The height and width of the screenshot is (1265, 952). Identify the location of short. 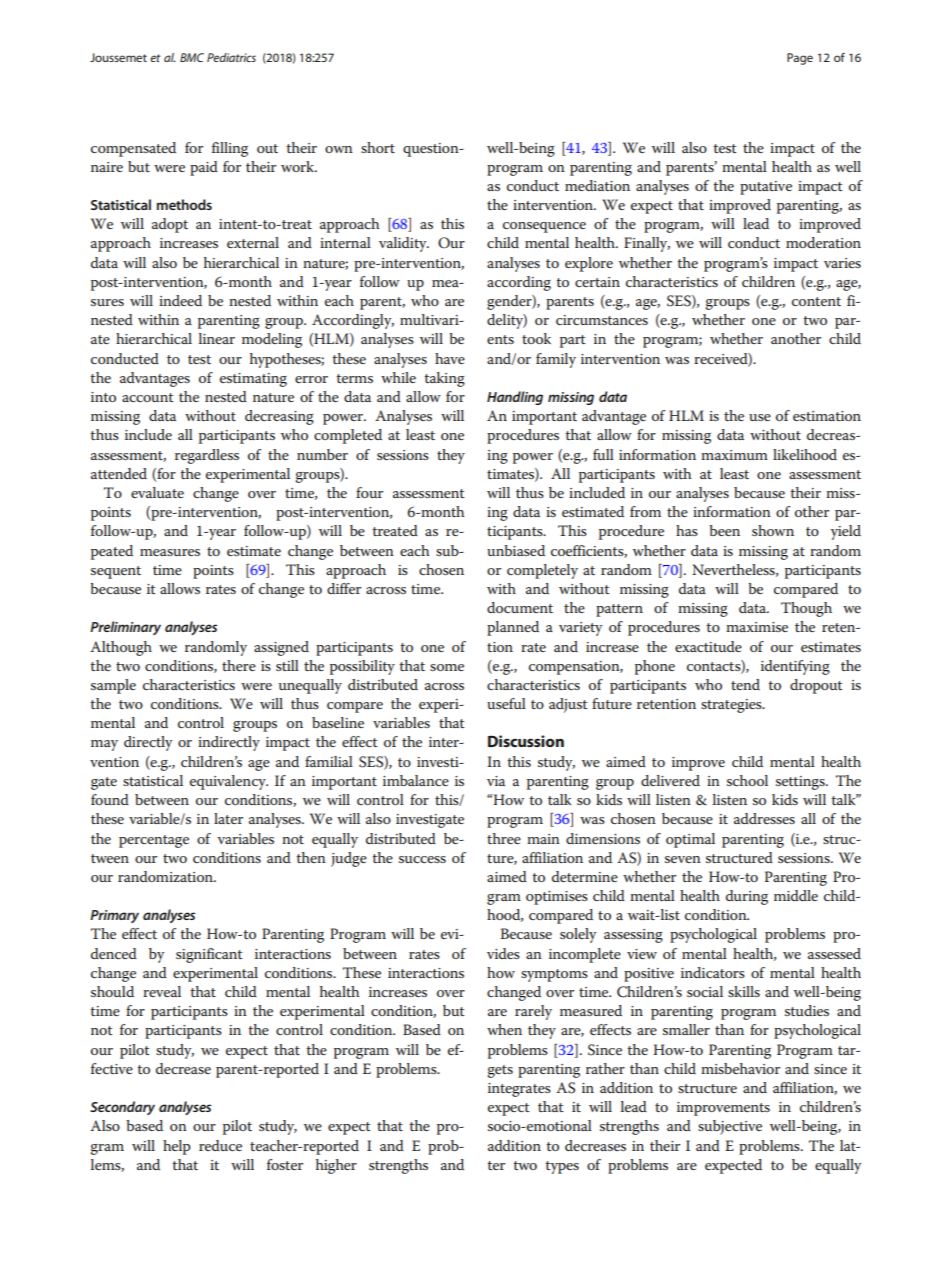
(378, 147).
